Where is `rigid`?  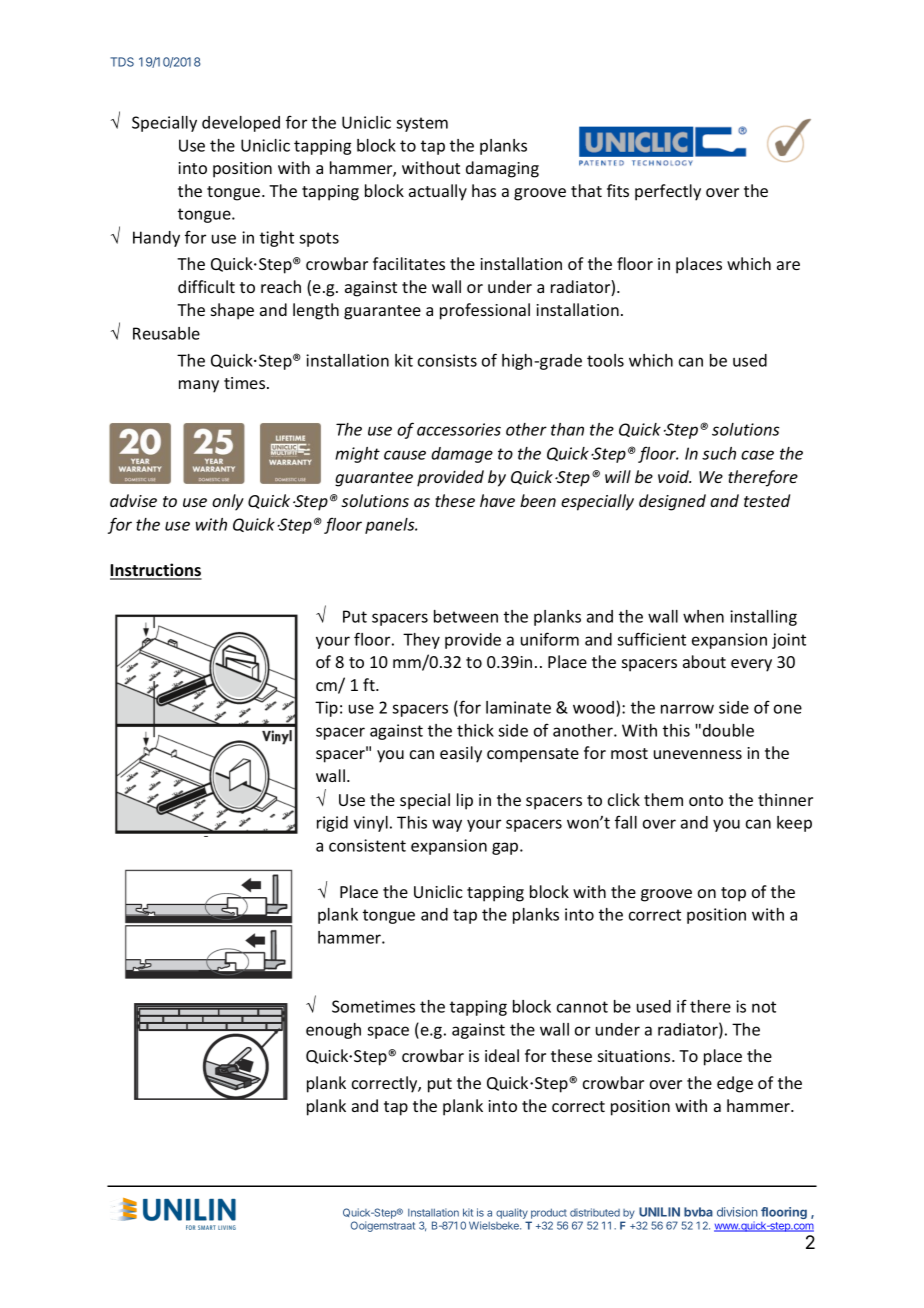
rigid is located at coordinates (332, 824).
